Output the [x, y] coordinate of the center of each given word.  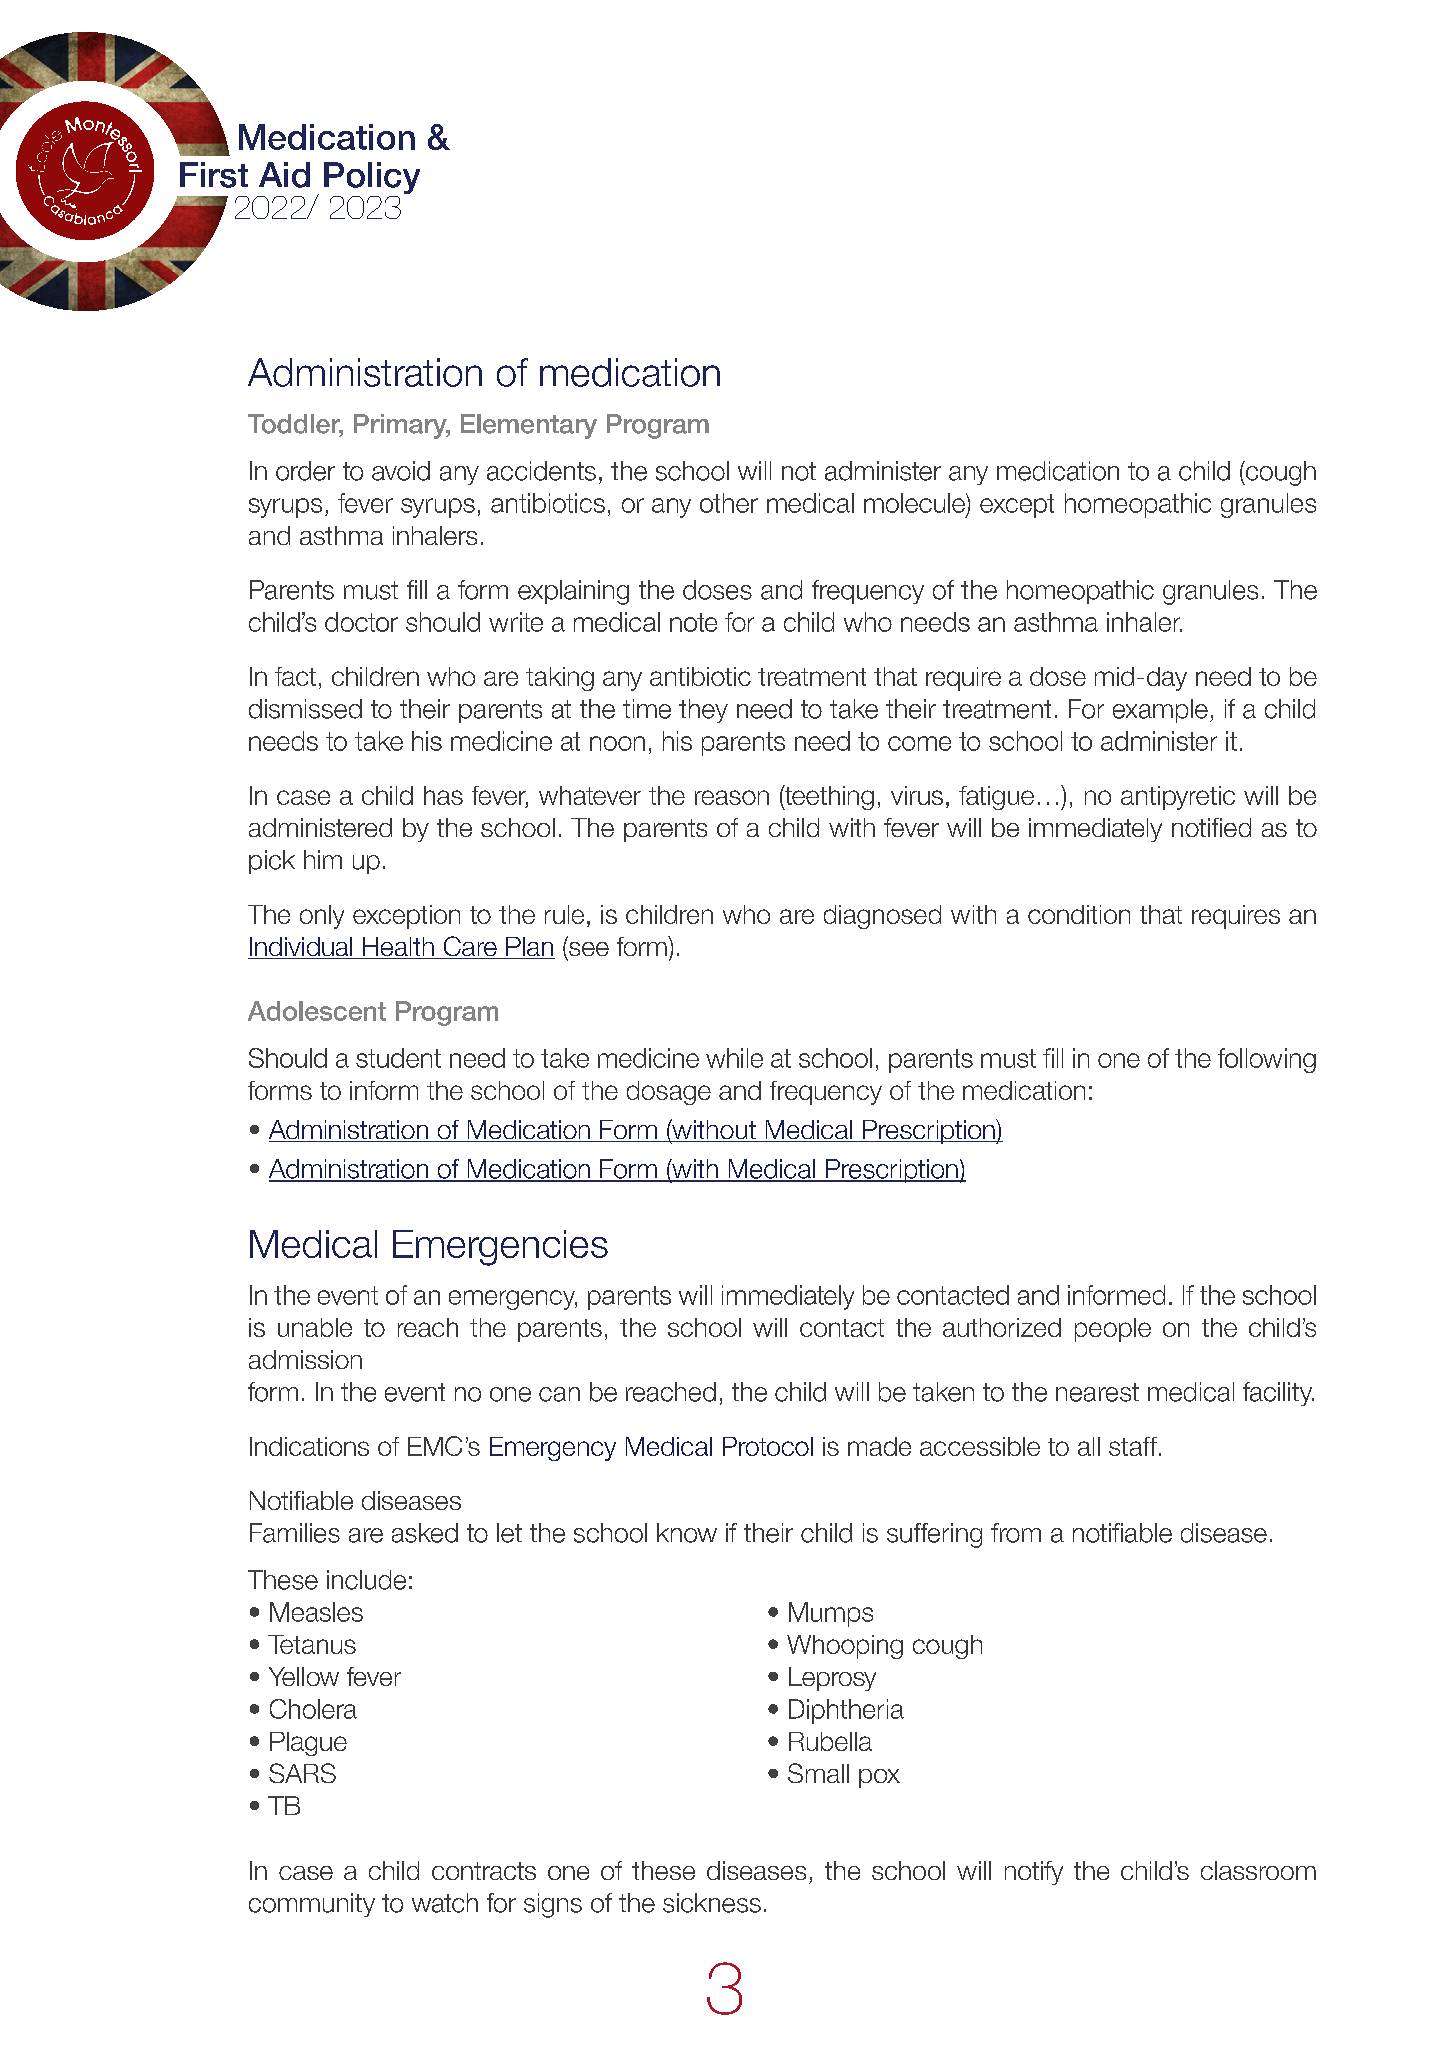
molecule [915, 503]
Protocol [768, 1446]
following [1267, 1060]
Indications [309, 1446]
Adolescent [317, 1011]
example [1160, 711]
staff [1133, 1446]
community [312, 1905]
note [693, 622]
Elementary [529, 426]
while [734, 1058]
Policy [372, 179]
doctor [361, 622]
